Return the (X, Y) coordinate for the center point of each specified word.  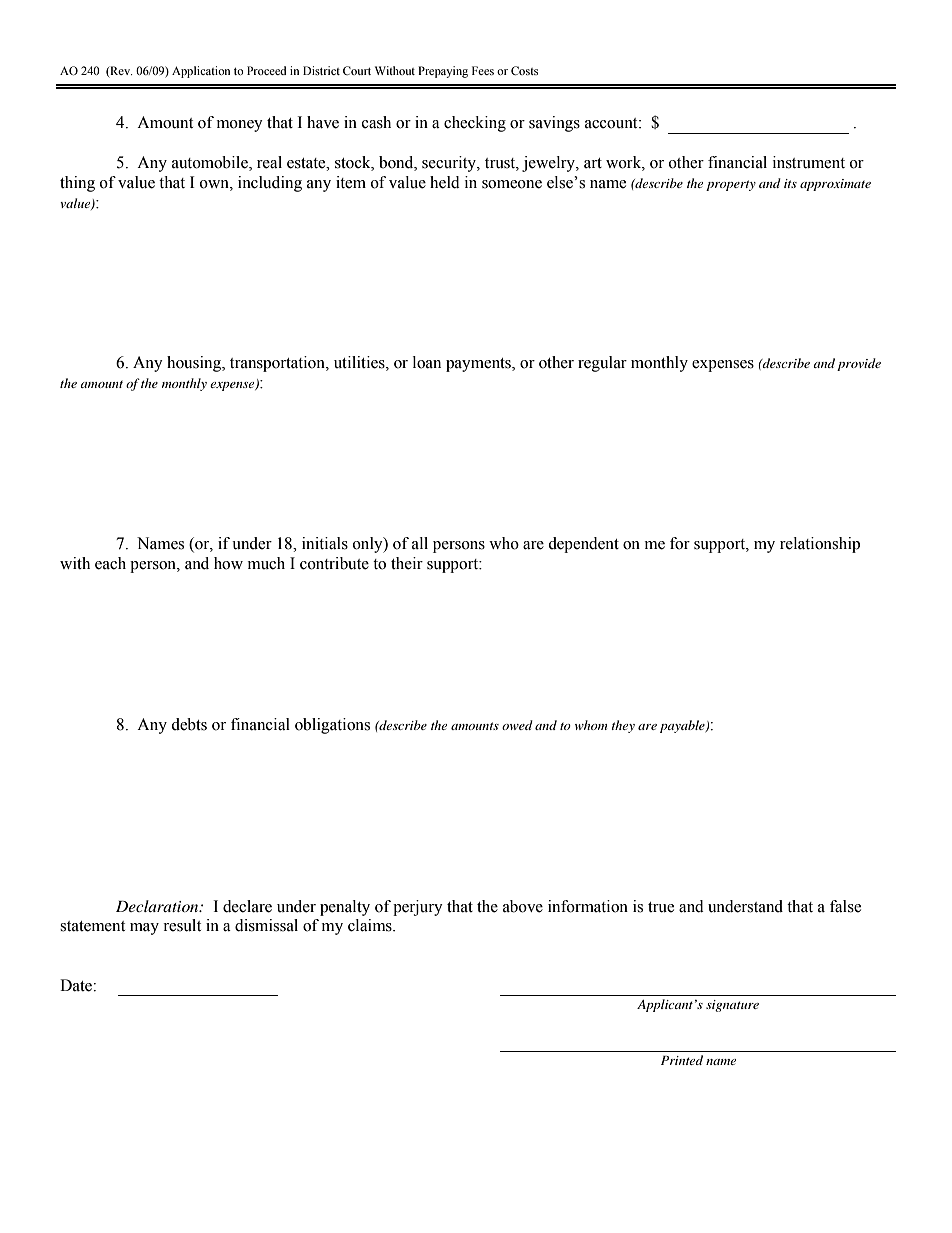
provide (859, 364)
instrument (809, 162)
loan (427, 362)
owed (517, 725)
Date (77, 985)
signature (732, 1006)
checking (475, 124)
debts (189, 724)
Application (201, 72)
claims (371, 925)
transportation (278, 364)
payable (683, 726)
